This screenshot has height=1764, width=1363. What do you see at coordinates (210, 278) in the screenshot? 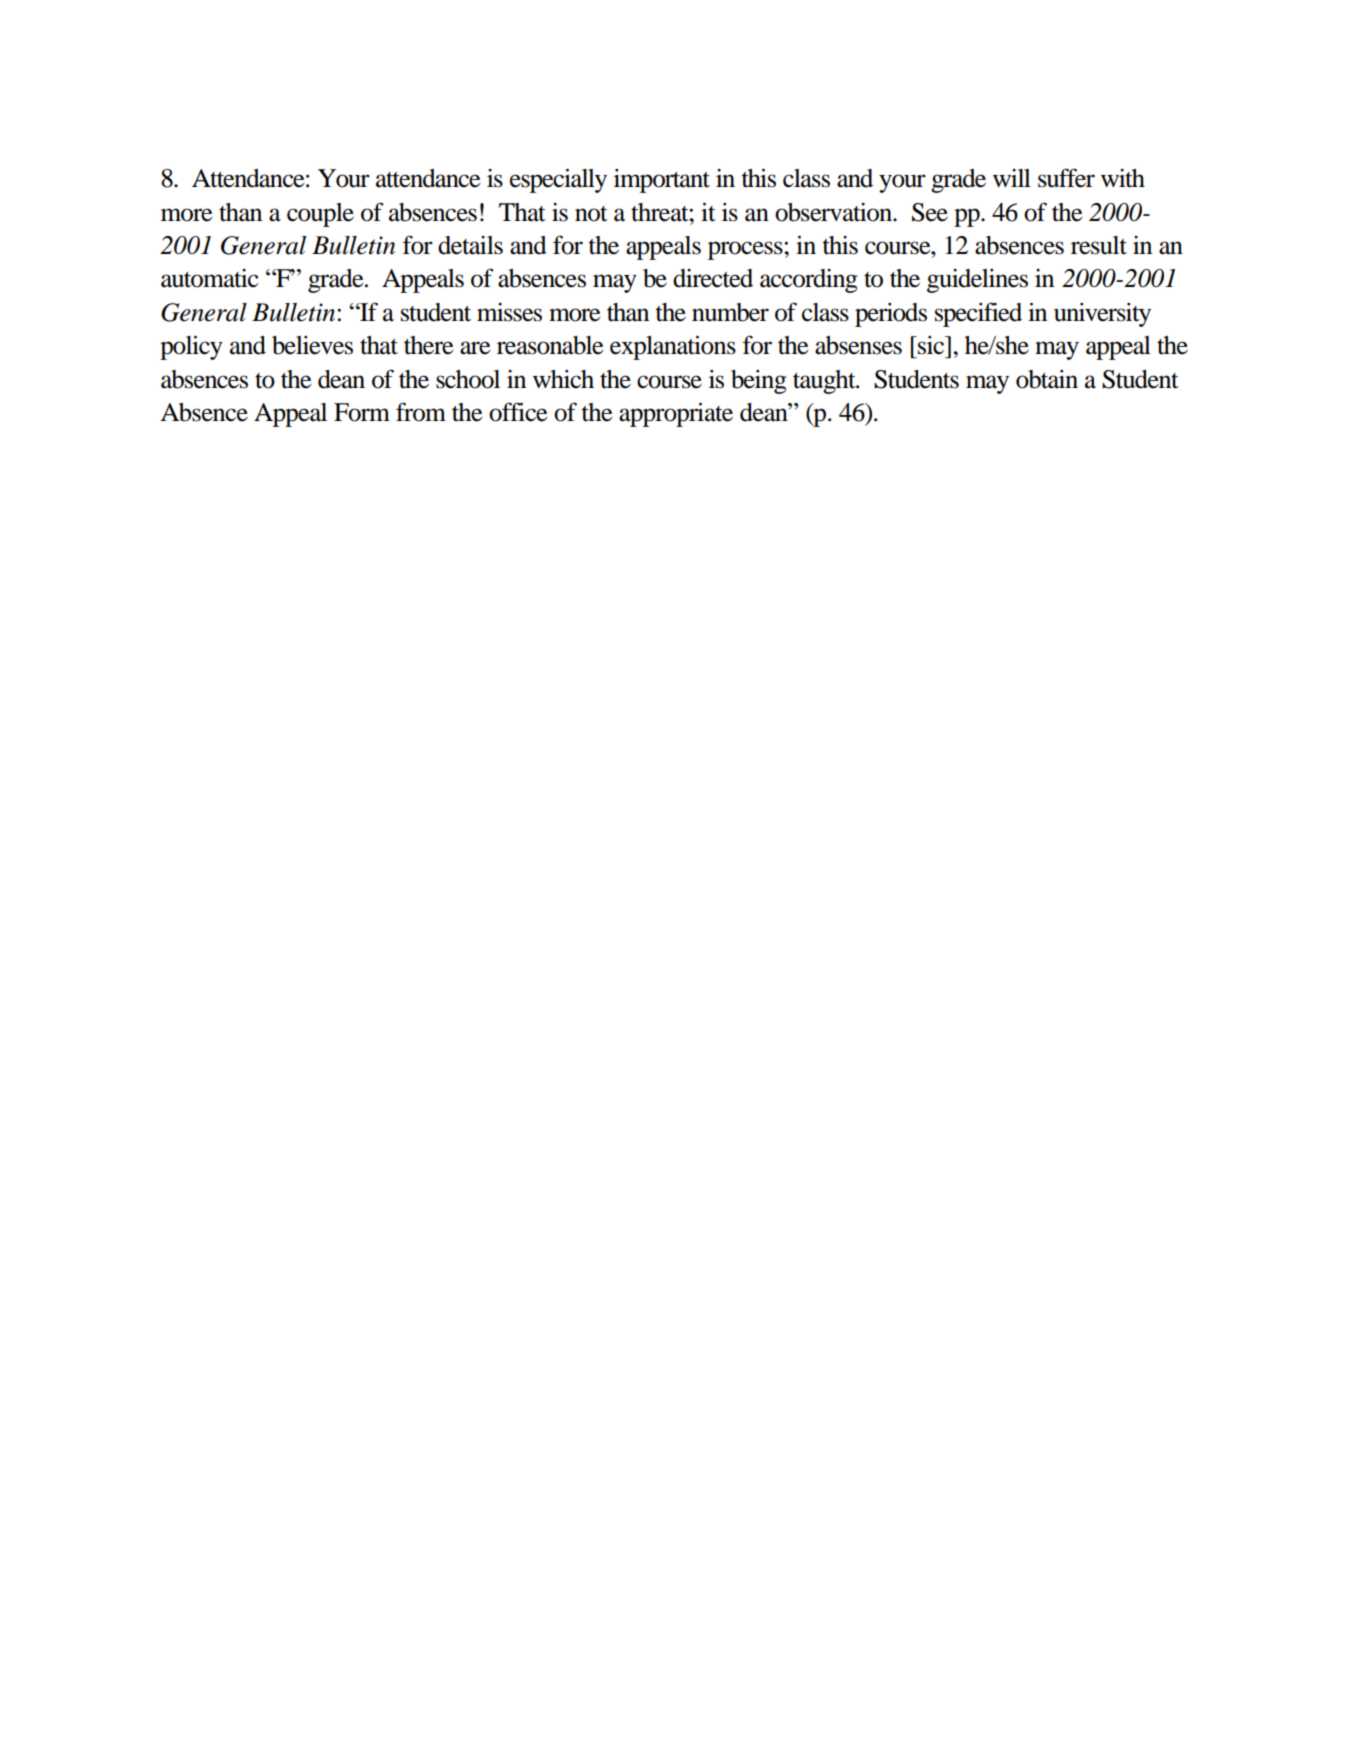
I see `automatic` at bounding box center [210, 278].
